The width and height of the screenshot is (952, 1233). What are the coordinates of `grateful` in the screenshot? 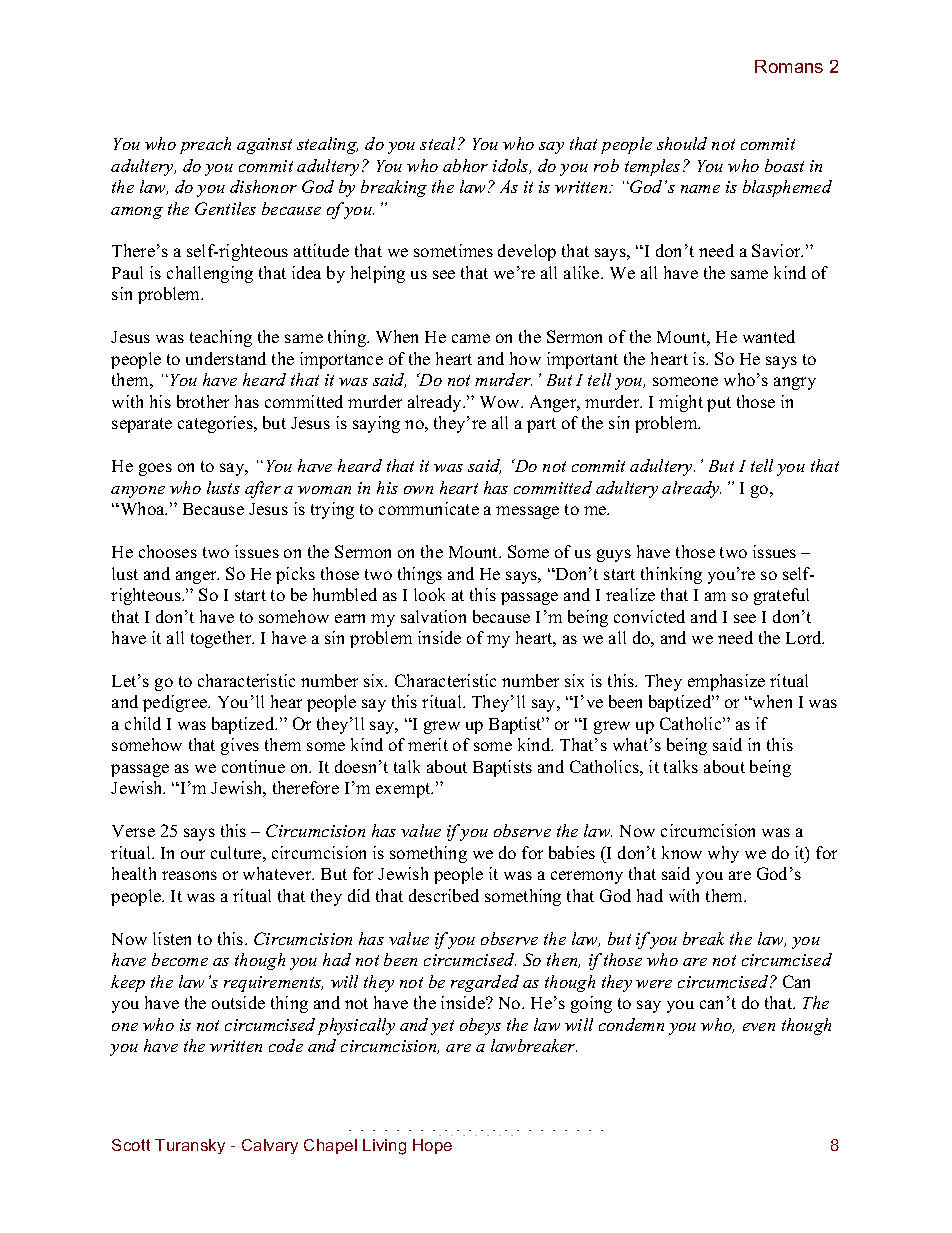 It's located at (781, 596).
